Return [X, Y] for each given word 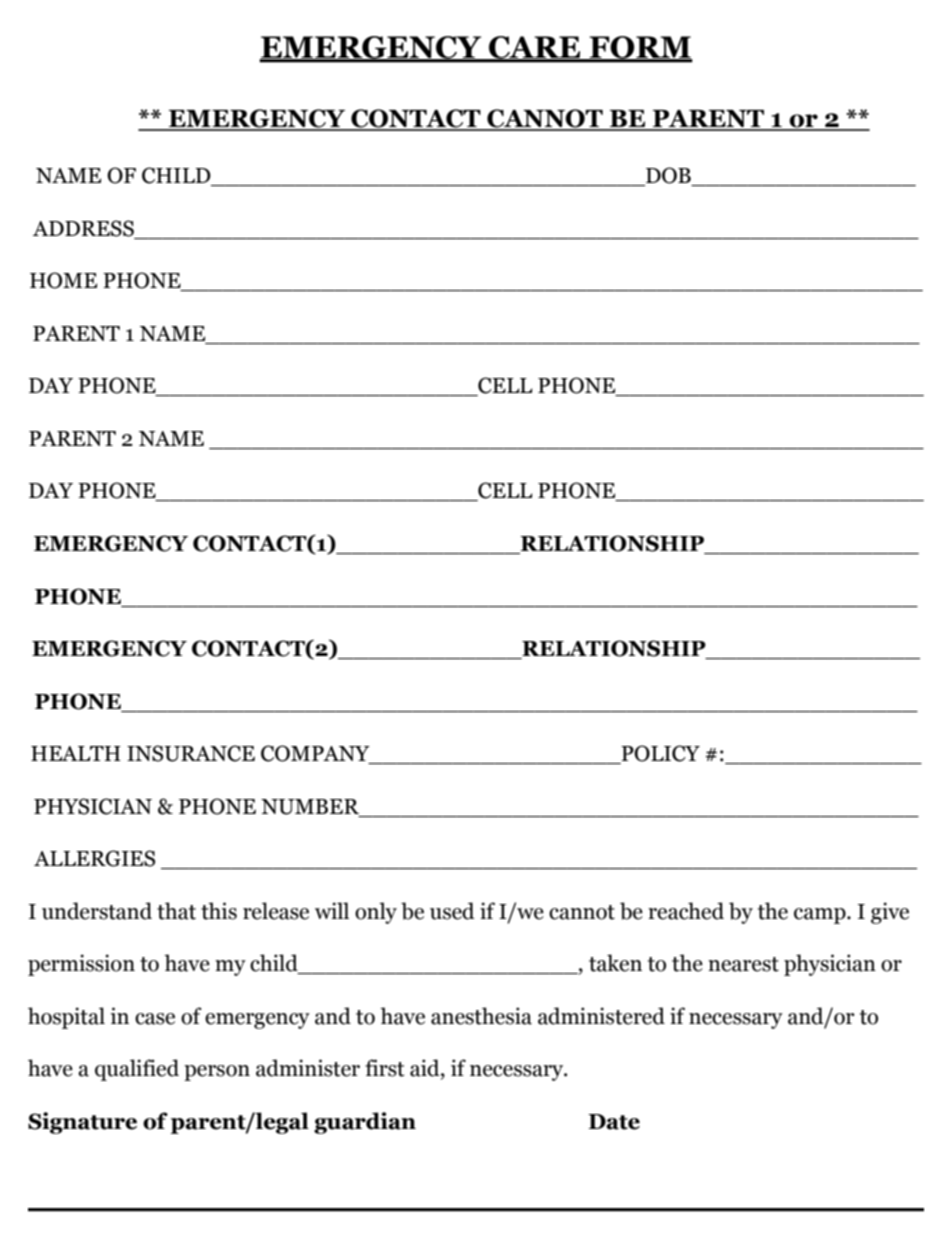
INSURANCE [191, 753]
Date [614, 1122]
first [385, 1068]
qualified [137, 1070]
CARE [535, 48]
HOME [63, 280]
